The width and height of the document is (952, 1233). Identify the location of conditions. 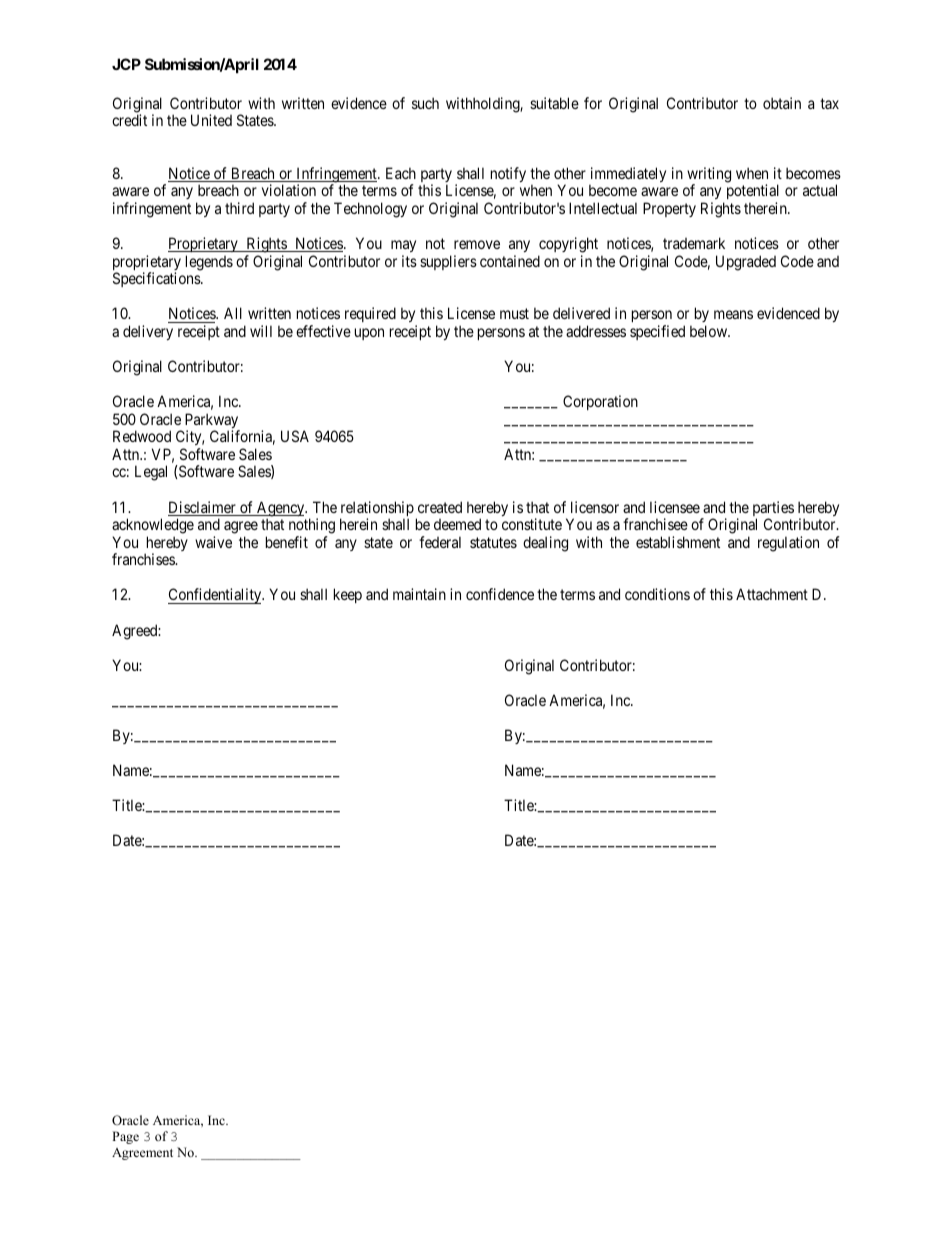
(657, 594).
